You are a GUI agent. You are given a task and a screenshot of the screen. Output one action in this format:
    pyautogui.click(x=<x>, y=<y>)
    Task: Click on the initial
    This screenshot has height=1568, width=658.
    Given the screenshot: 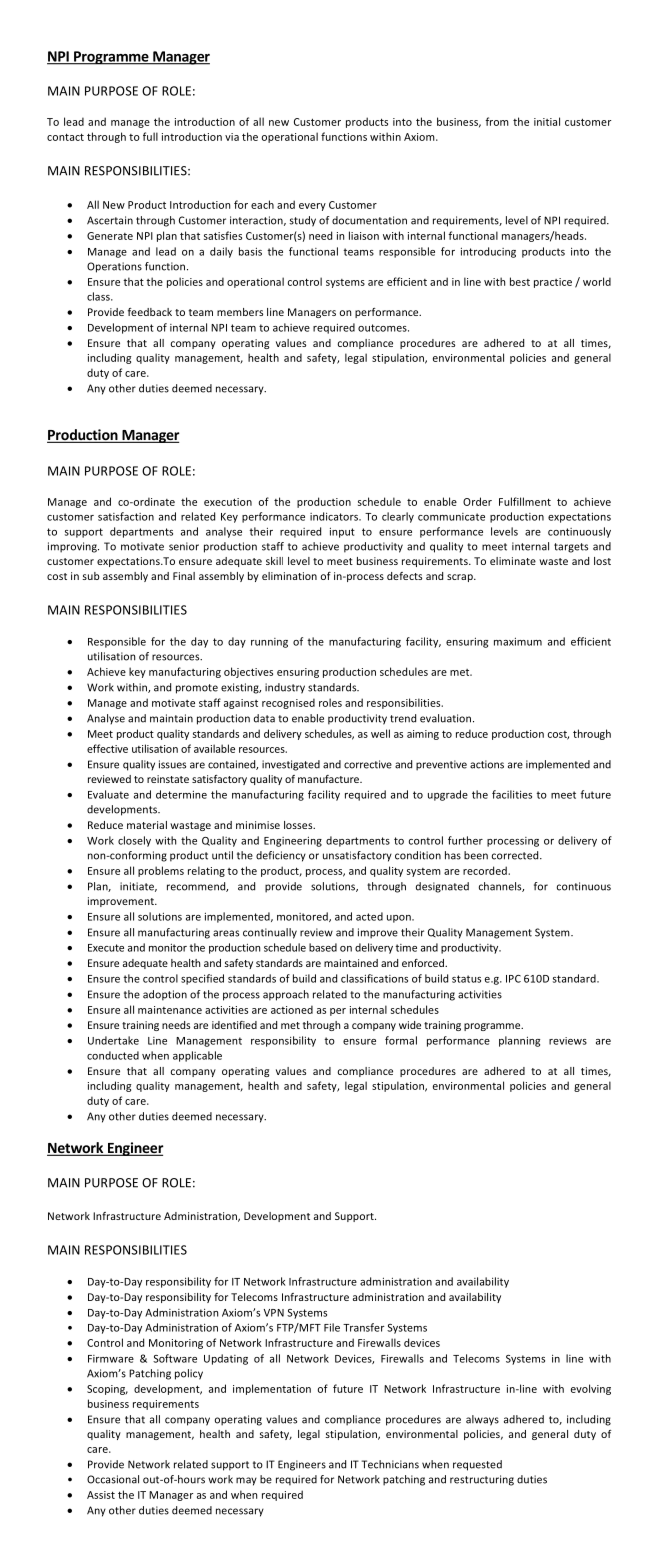 What is the action you would take?
    pyautogui.click(x=547, y=121)
